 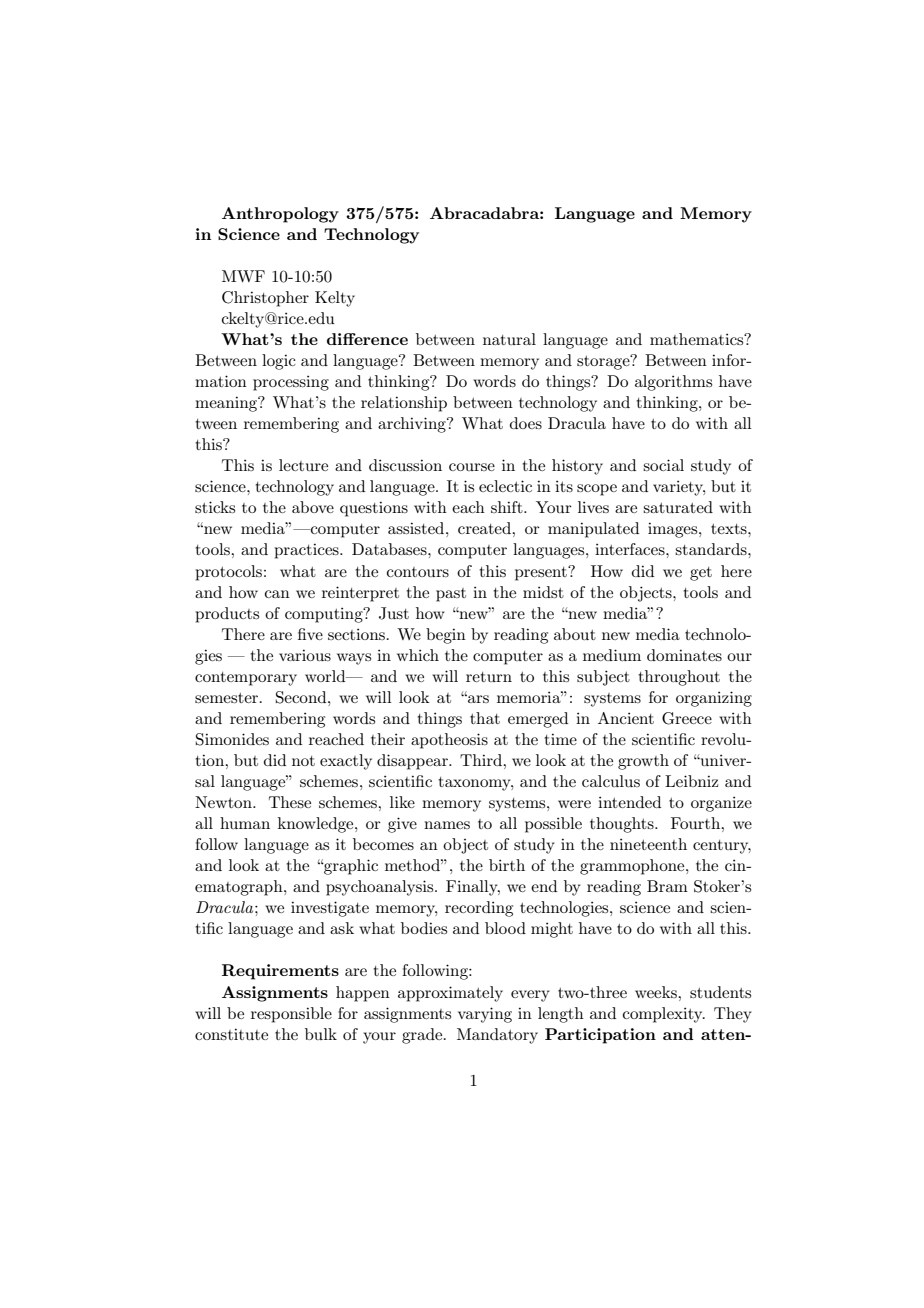 What do you see at coordinates (313, 507) in the document?
I see `above` at bounding box center [313, 507].
